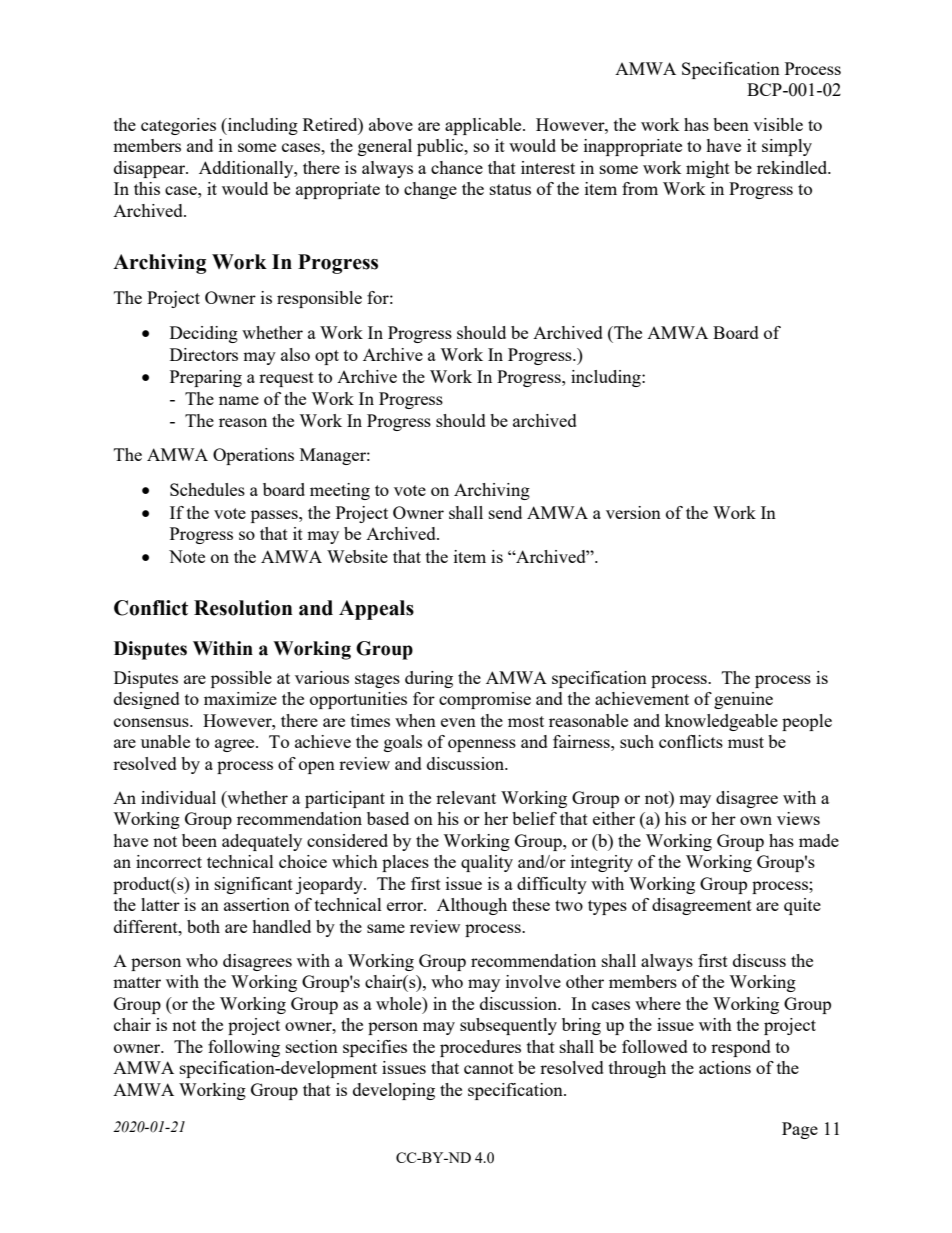  I want to click on chance, so click(457, 167).
